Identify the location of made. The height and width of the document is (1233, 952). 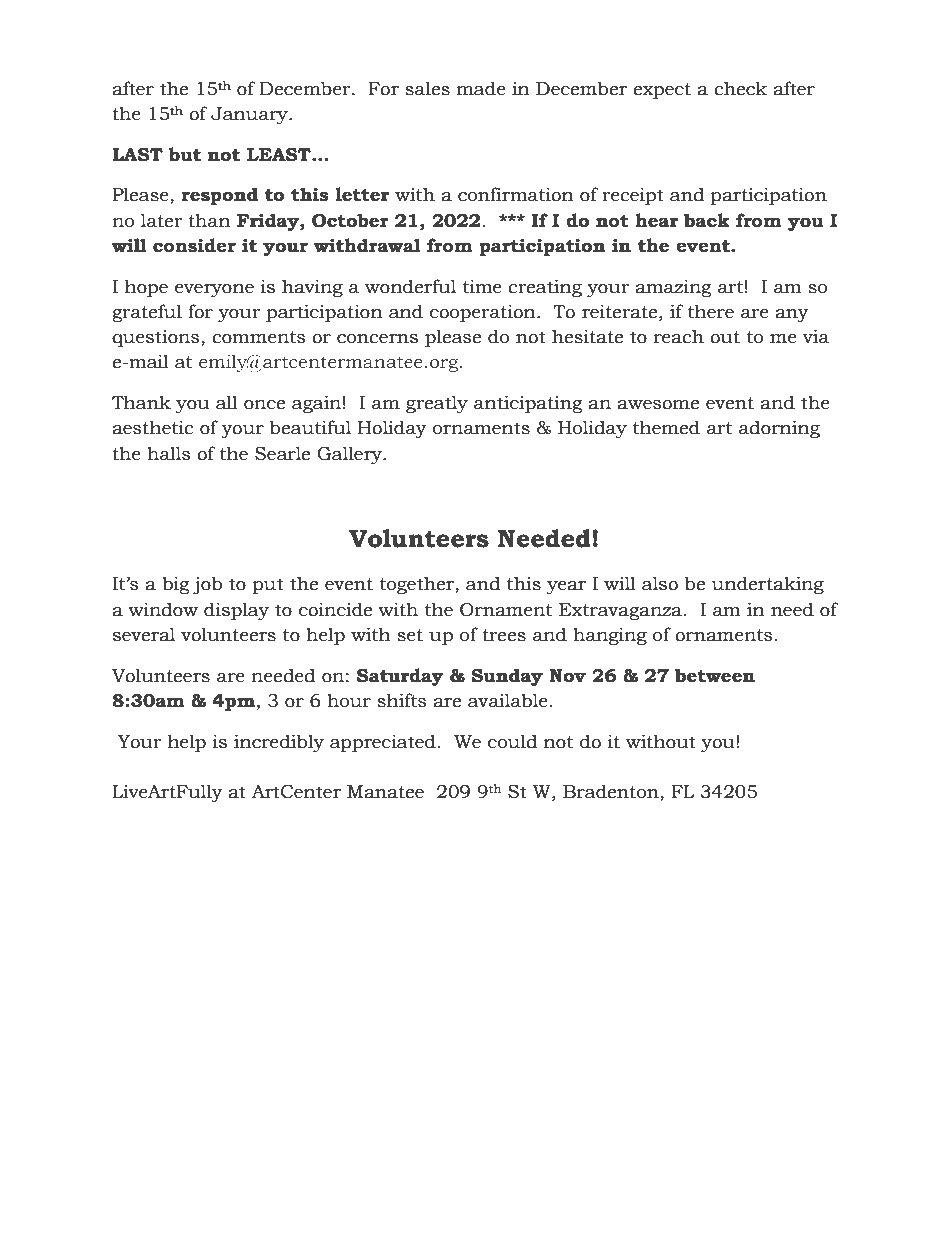
(481, 88).
